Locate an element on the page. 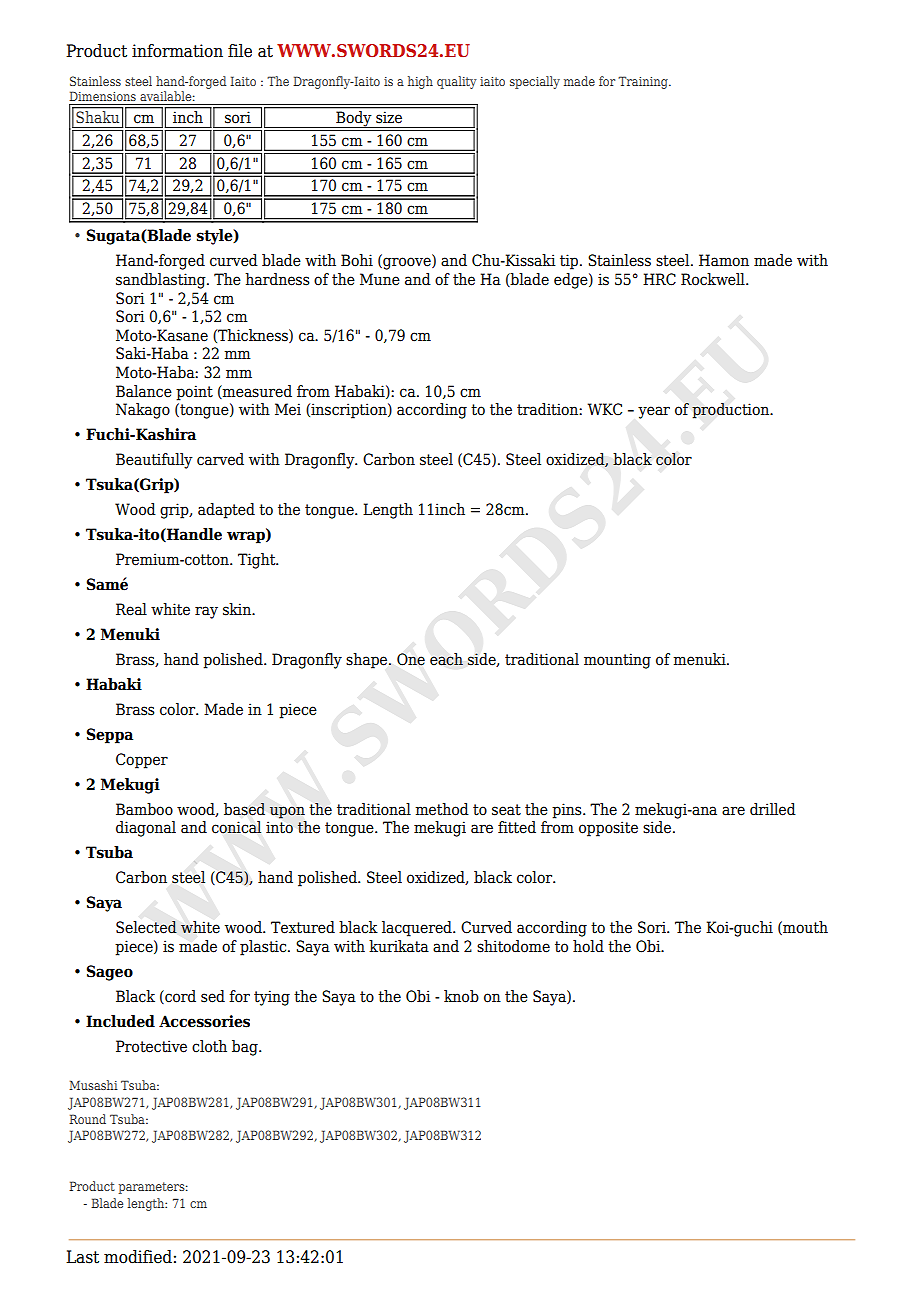 The height and width of the document is (1308, 924). ray is located at coordinates (206, 612).
